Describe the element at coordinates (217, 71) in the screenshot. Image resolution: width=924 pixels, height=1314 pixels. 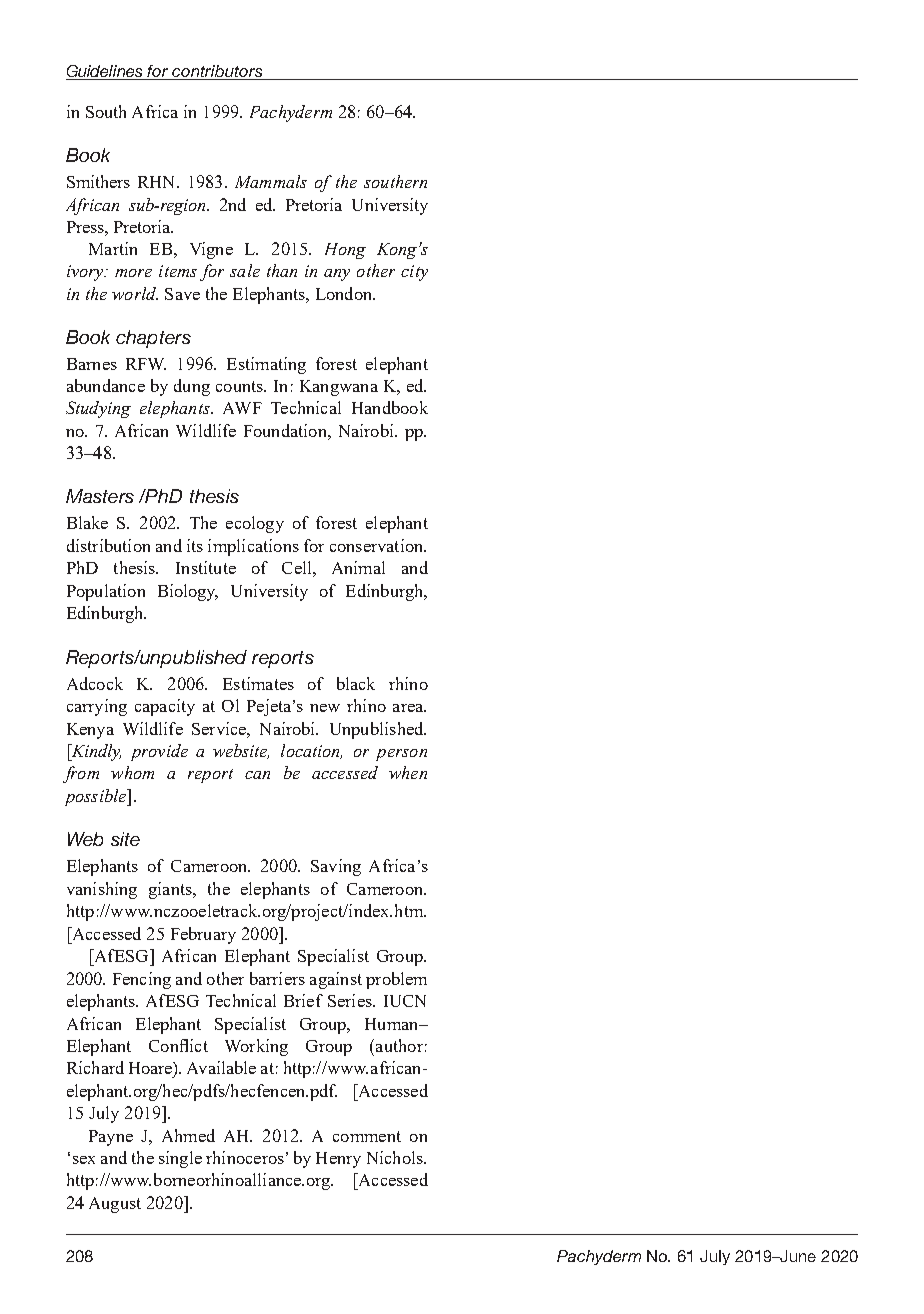
I see `contributors` at that location.
